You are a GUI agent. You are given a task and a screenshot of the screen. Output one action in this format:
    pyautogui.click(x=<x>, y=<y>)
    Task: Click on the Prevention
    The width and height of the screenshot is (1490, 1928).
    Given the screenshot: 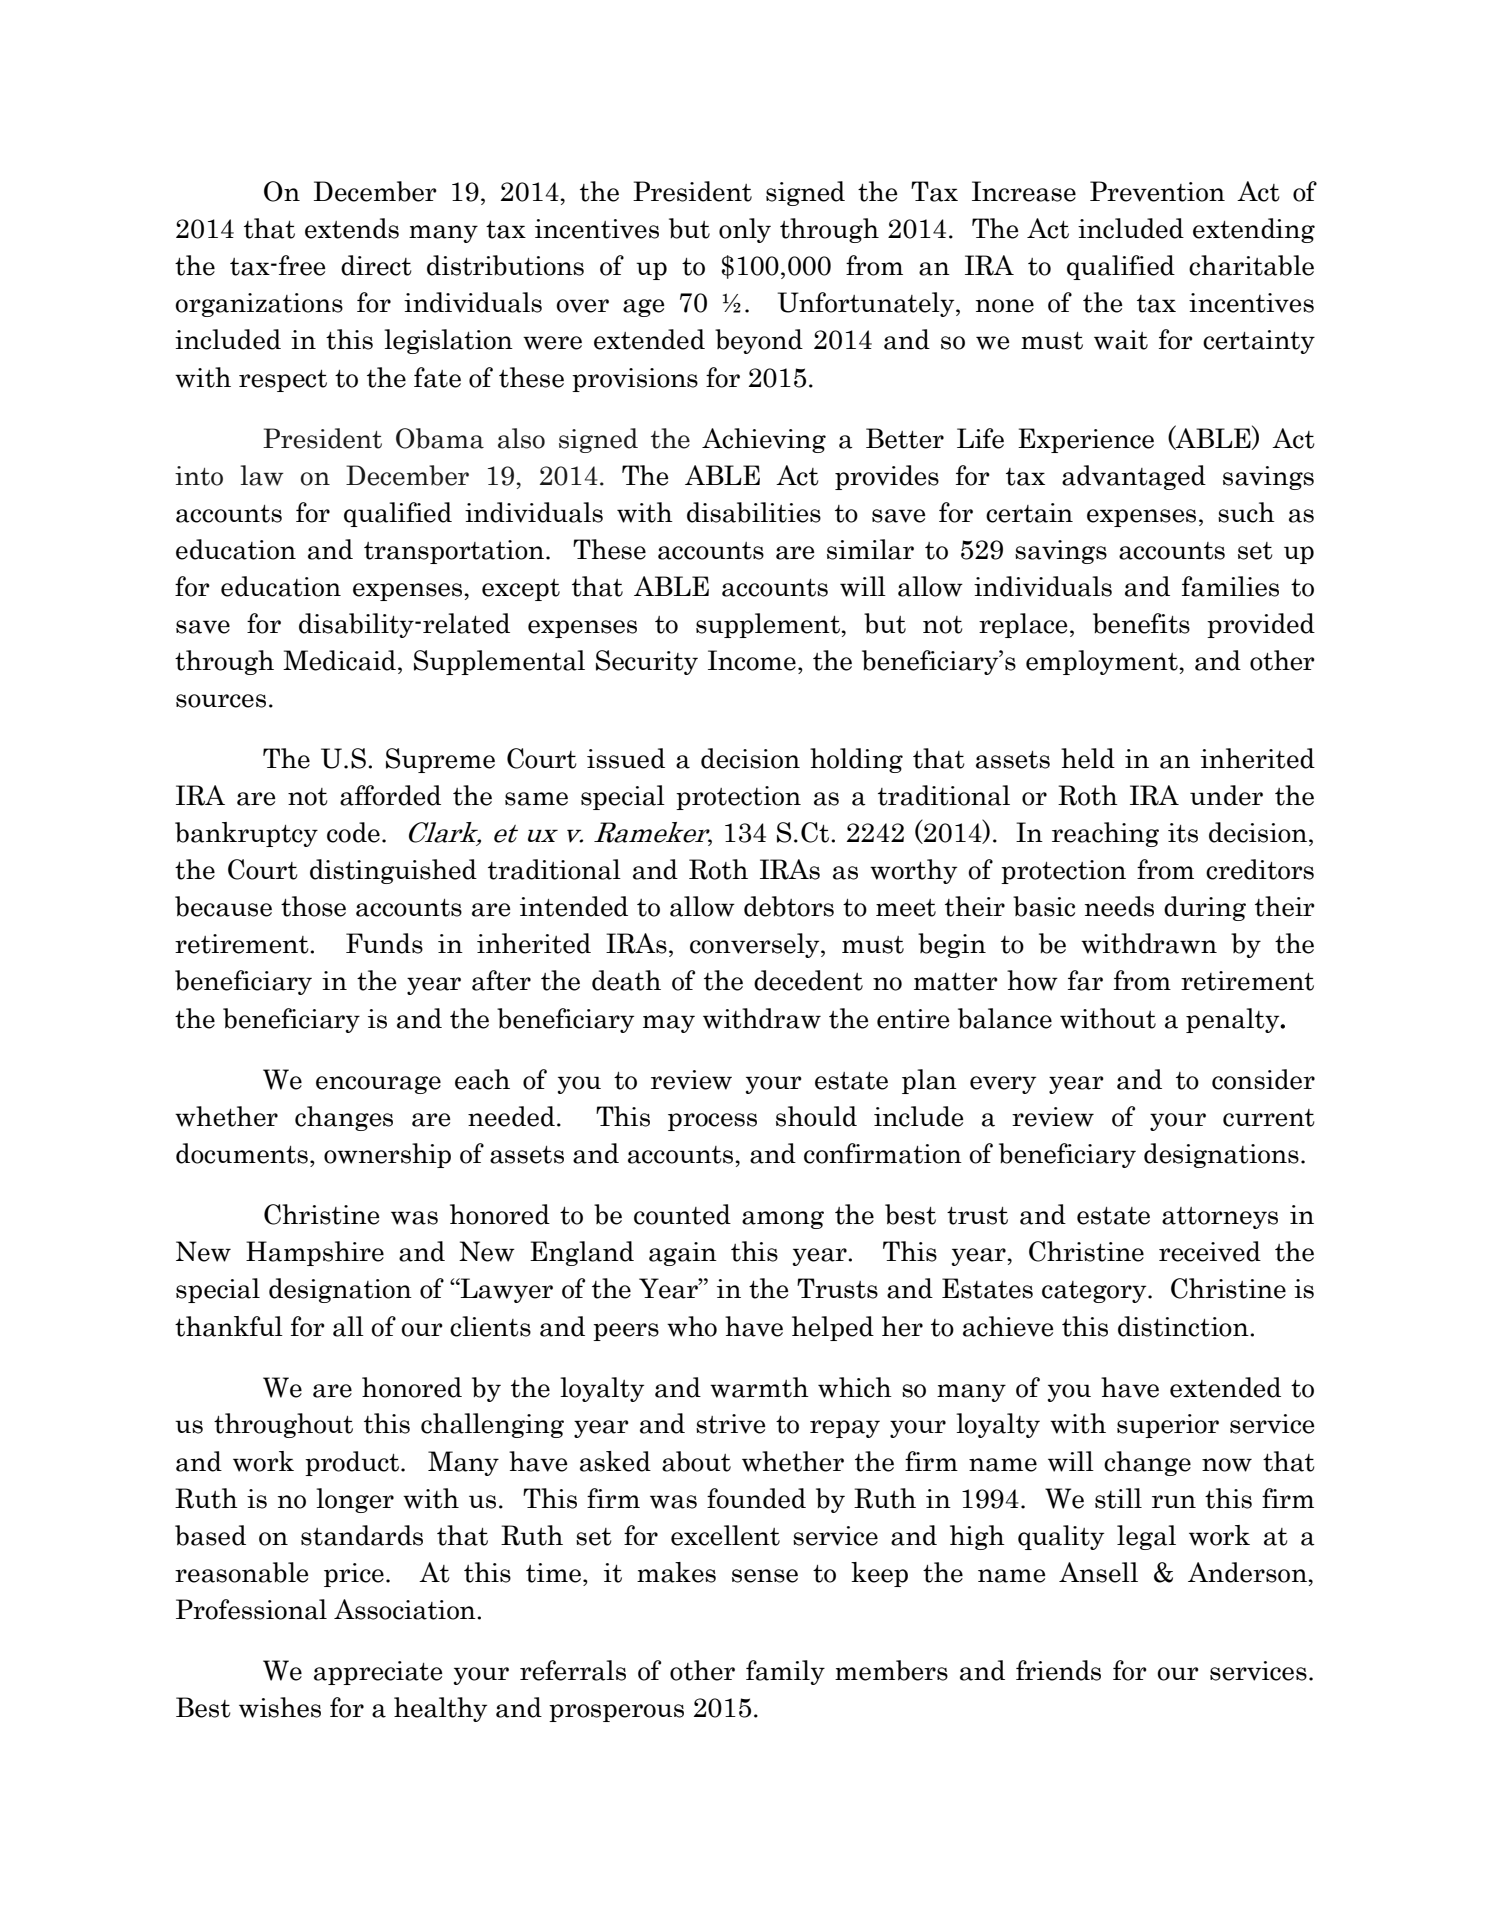 What is the action you would take?
    pyautogui.click(x=1157, y=191)
